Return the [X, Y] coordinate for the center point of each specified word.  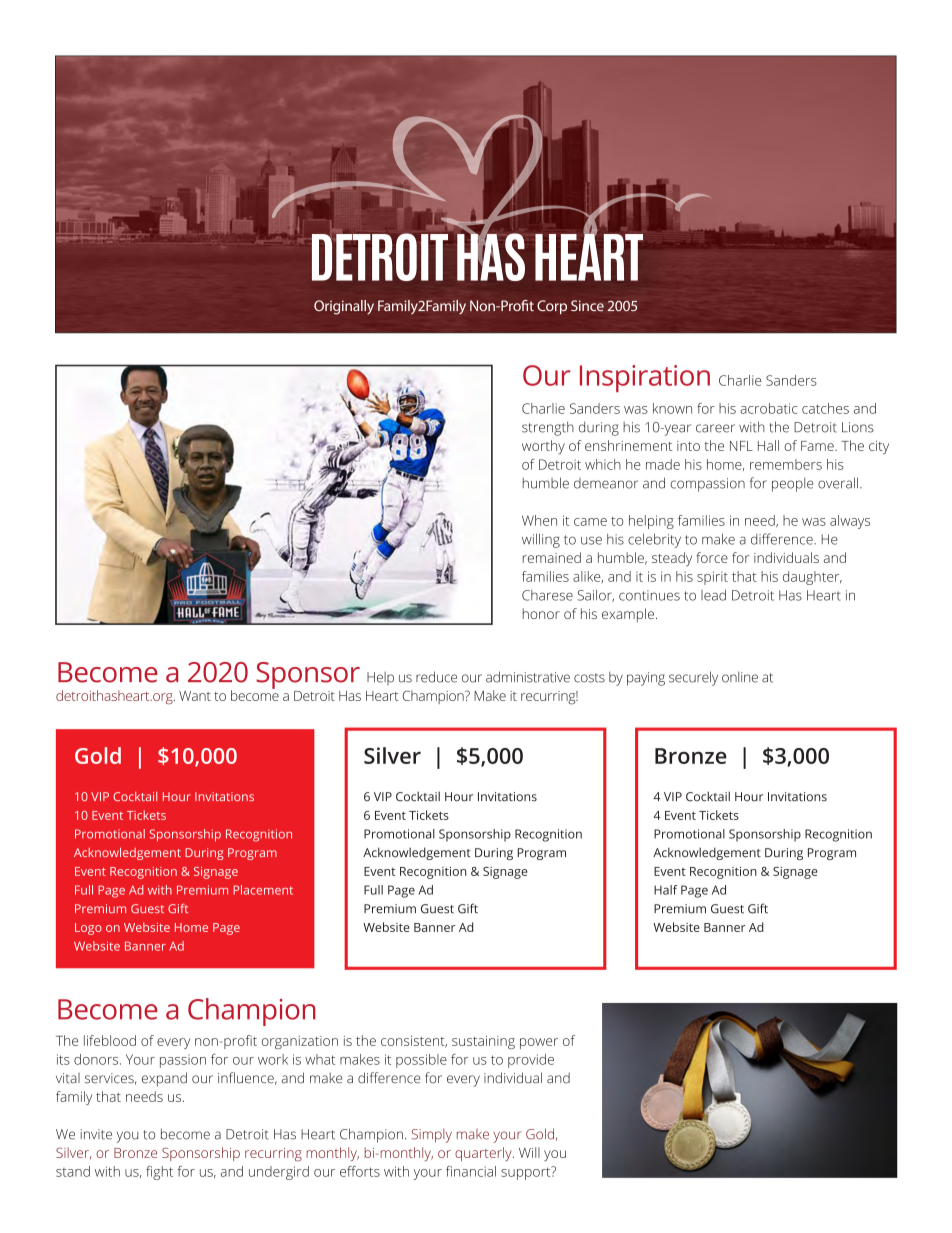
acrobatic [769, 408]
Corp [552, 307]
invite [96, 1134]
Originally [344, 307]
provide [531, 1061]
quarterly [484, 1154]
